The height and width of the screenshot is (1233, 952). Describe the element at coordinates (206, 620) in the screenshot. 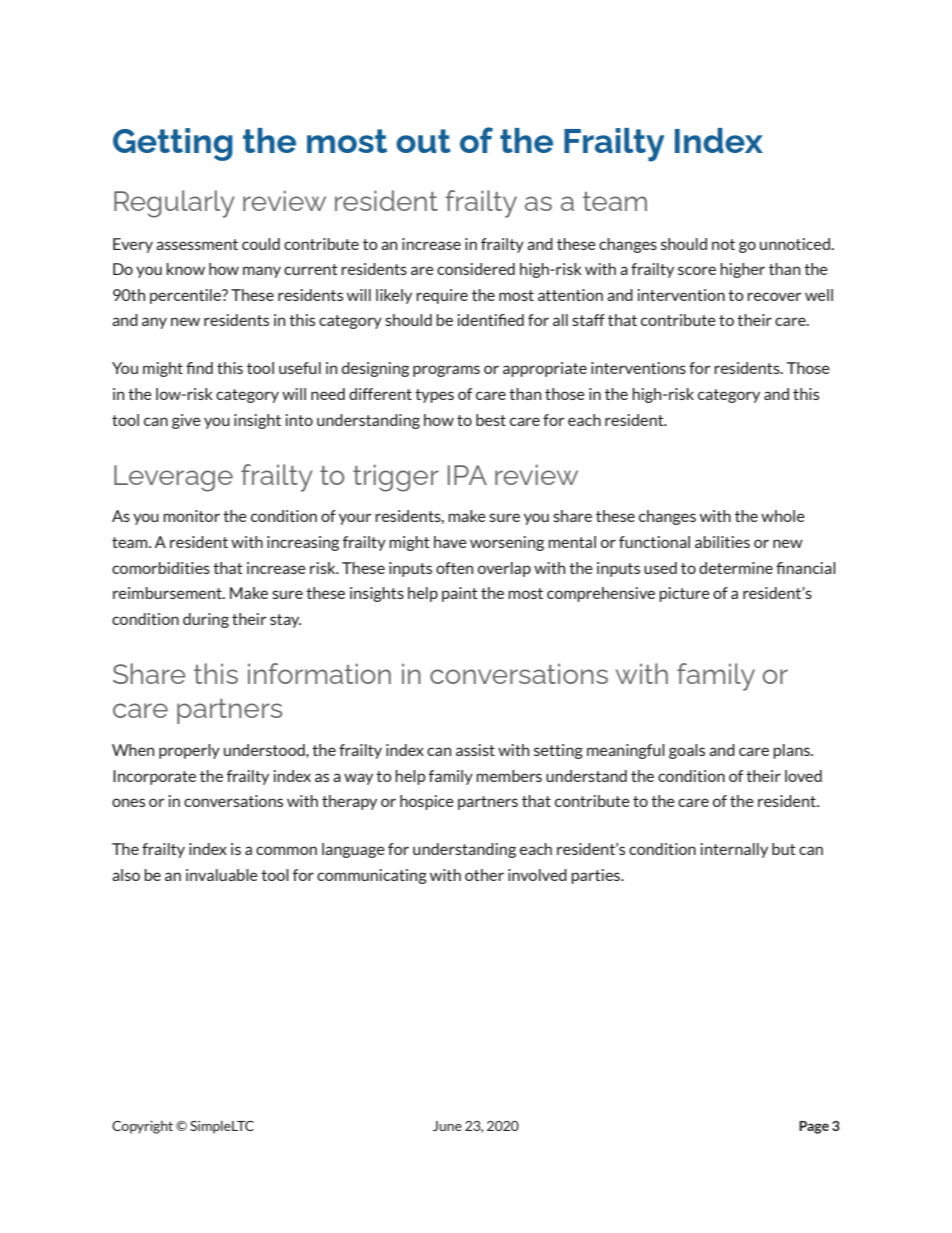

I see `during` at that location.
